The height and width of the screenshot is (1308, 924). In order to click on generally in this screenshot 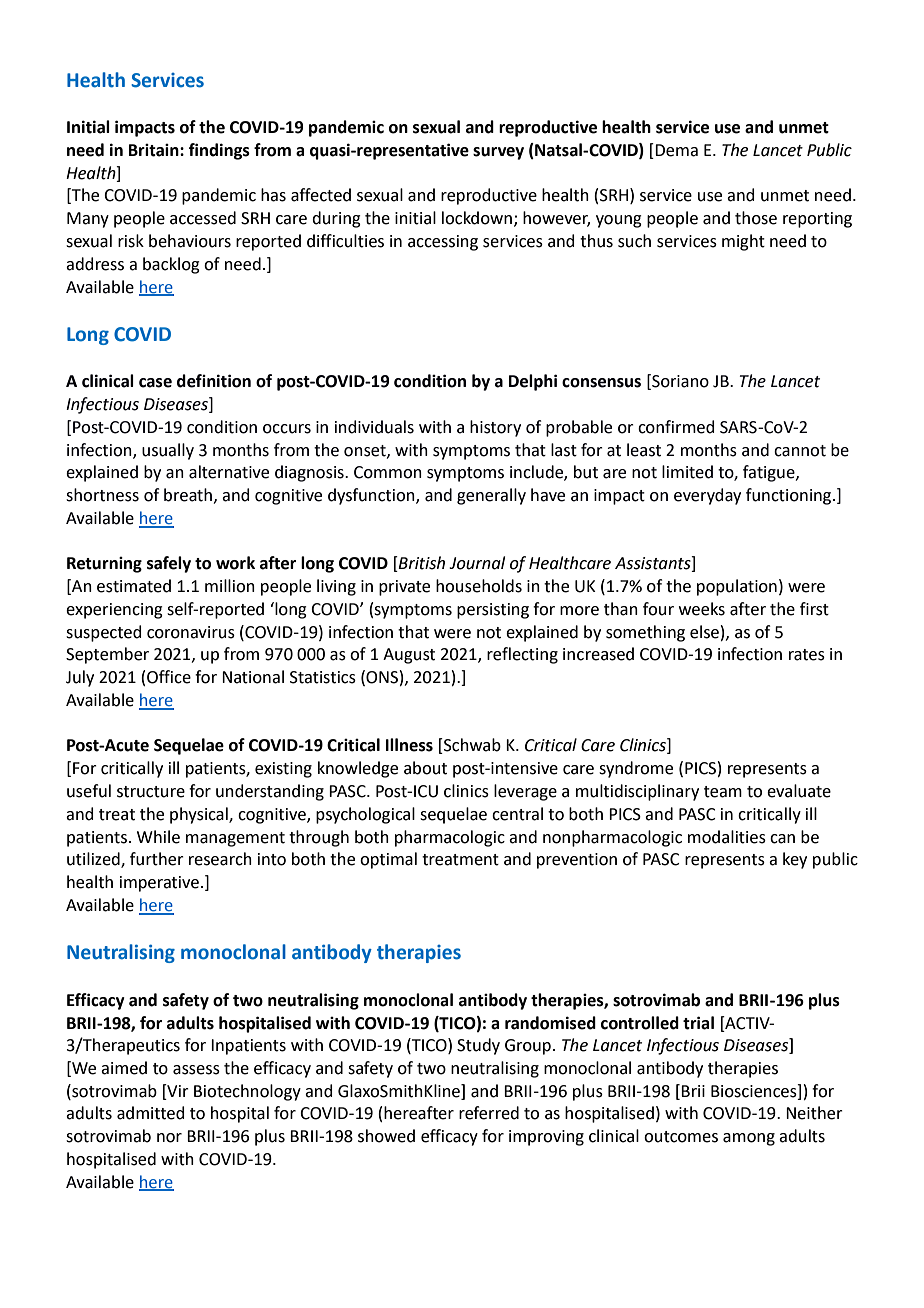, I will do `click(491, 496)`.
